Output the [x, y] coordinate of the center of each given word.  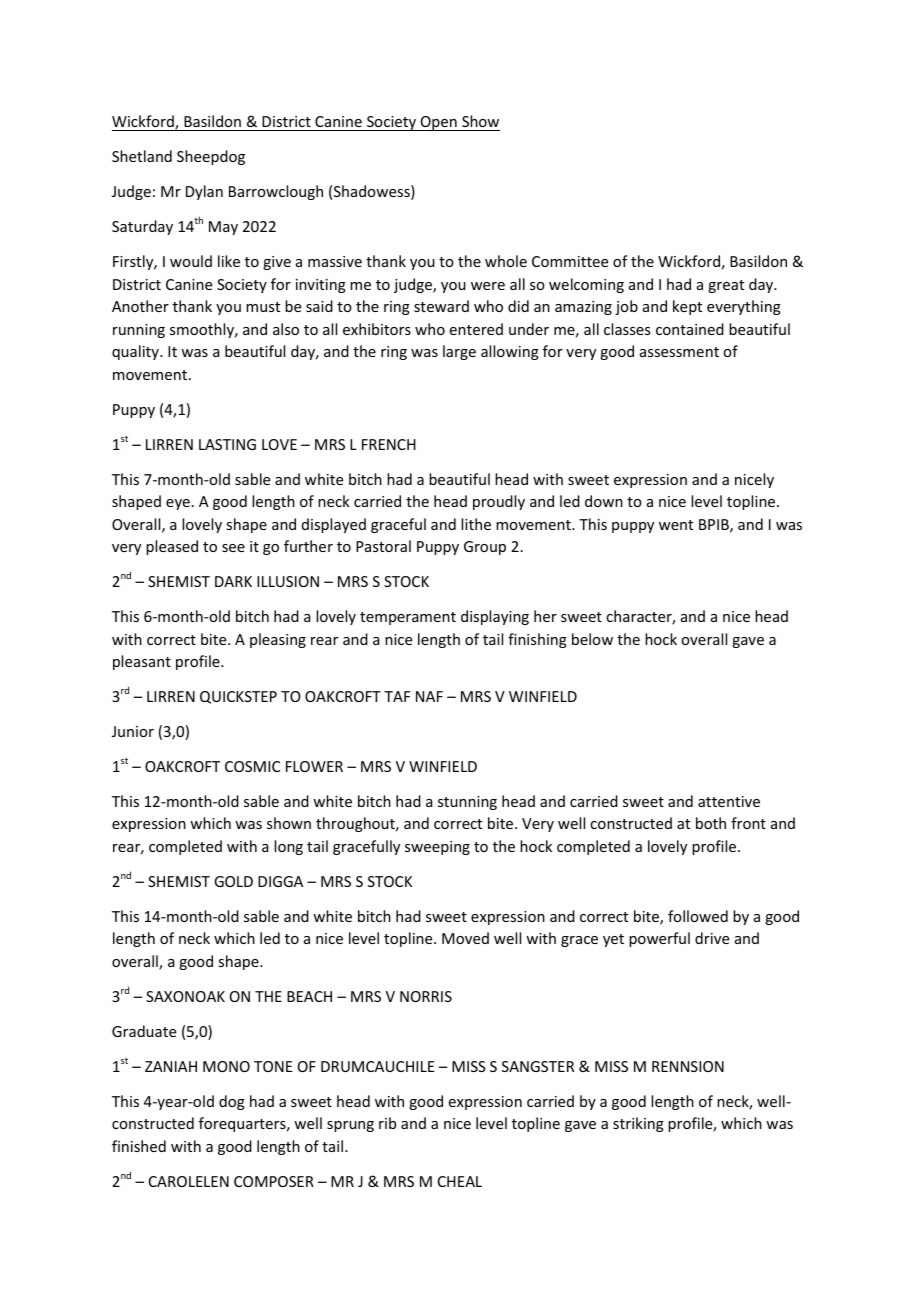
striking [638, 1124]
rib [387, 1123]
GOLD [233, 881]
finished [139, 1146]
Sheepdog [211, 157]
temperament [408, 618]
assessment [679, 352]
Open [438, 123]
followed [698, 916]
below [592, 639]
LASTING [227, 444]
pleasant [142, 662]
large [459, 352]
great [726, 286]
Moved [465, 938]
